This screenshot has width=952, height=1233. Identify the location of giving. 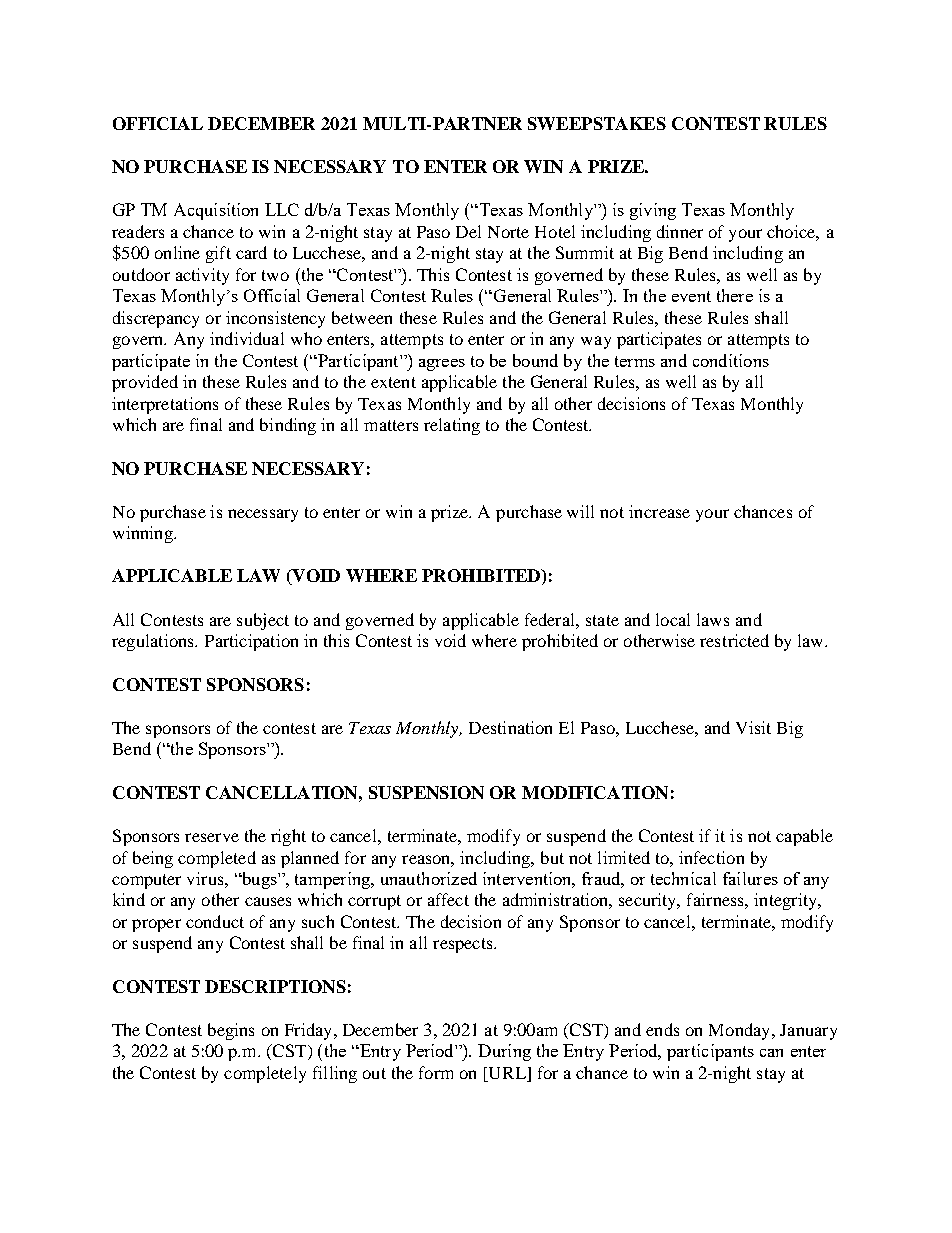
(653, 211).
